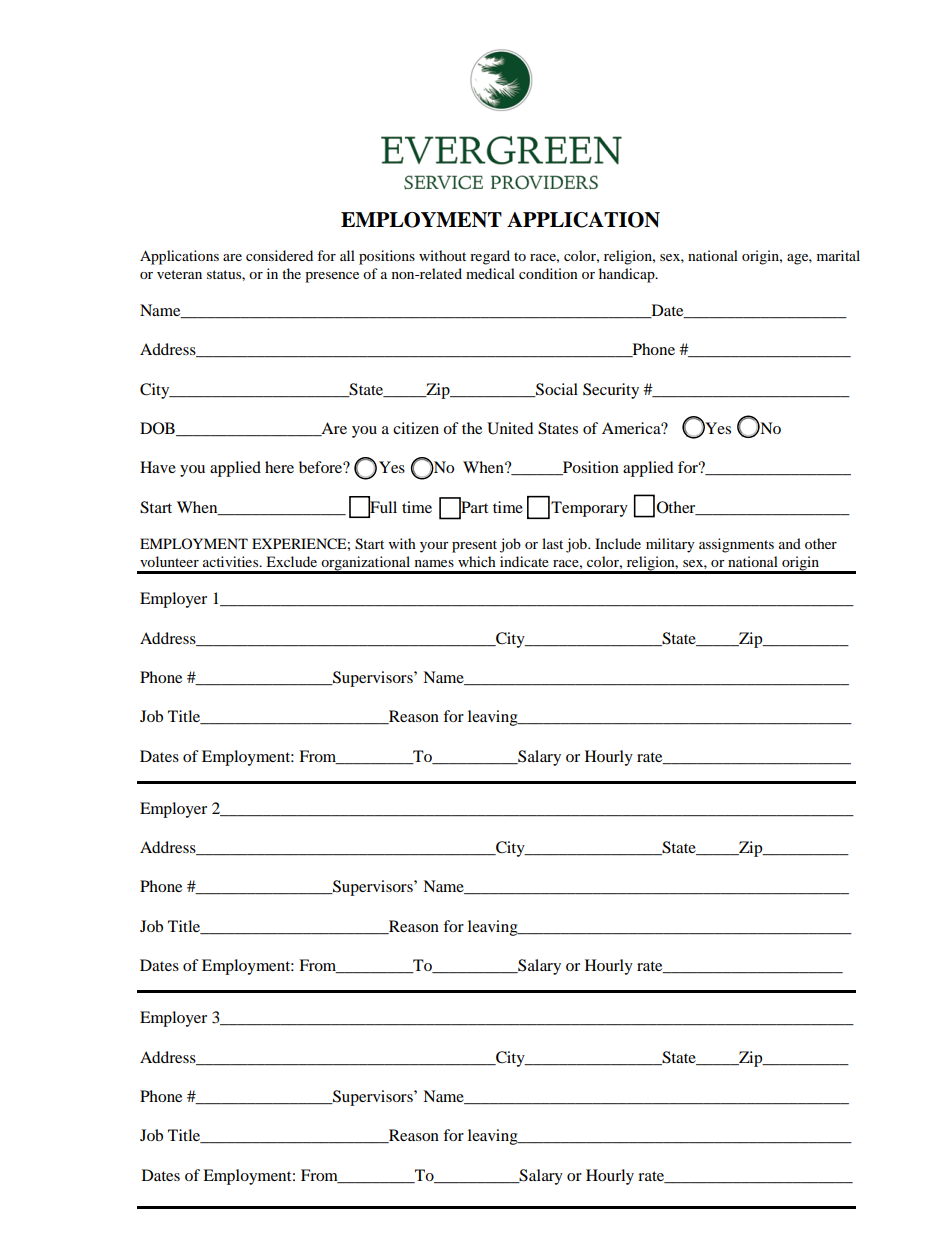  Describe the element at coordinates (279, 255) in the image. I see `considered` at that location.
